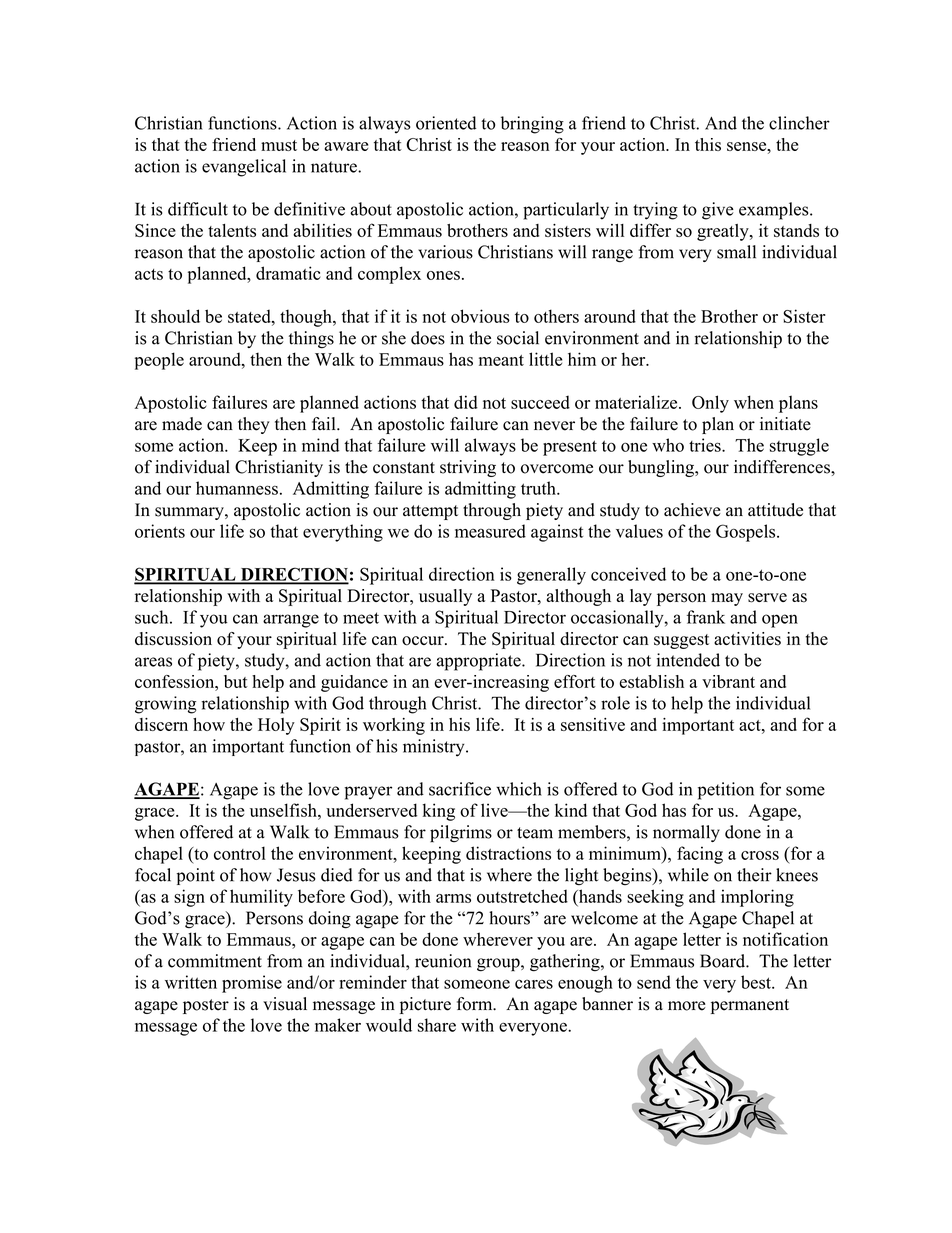 Image resolution: width=952 pixels, height=1233 pixels. I want to click on tries, so click(706, 445).
